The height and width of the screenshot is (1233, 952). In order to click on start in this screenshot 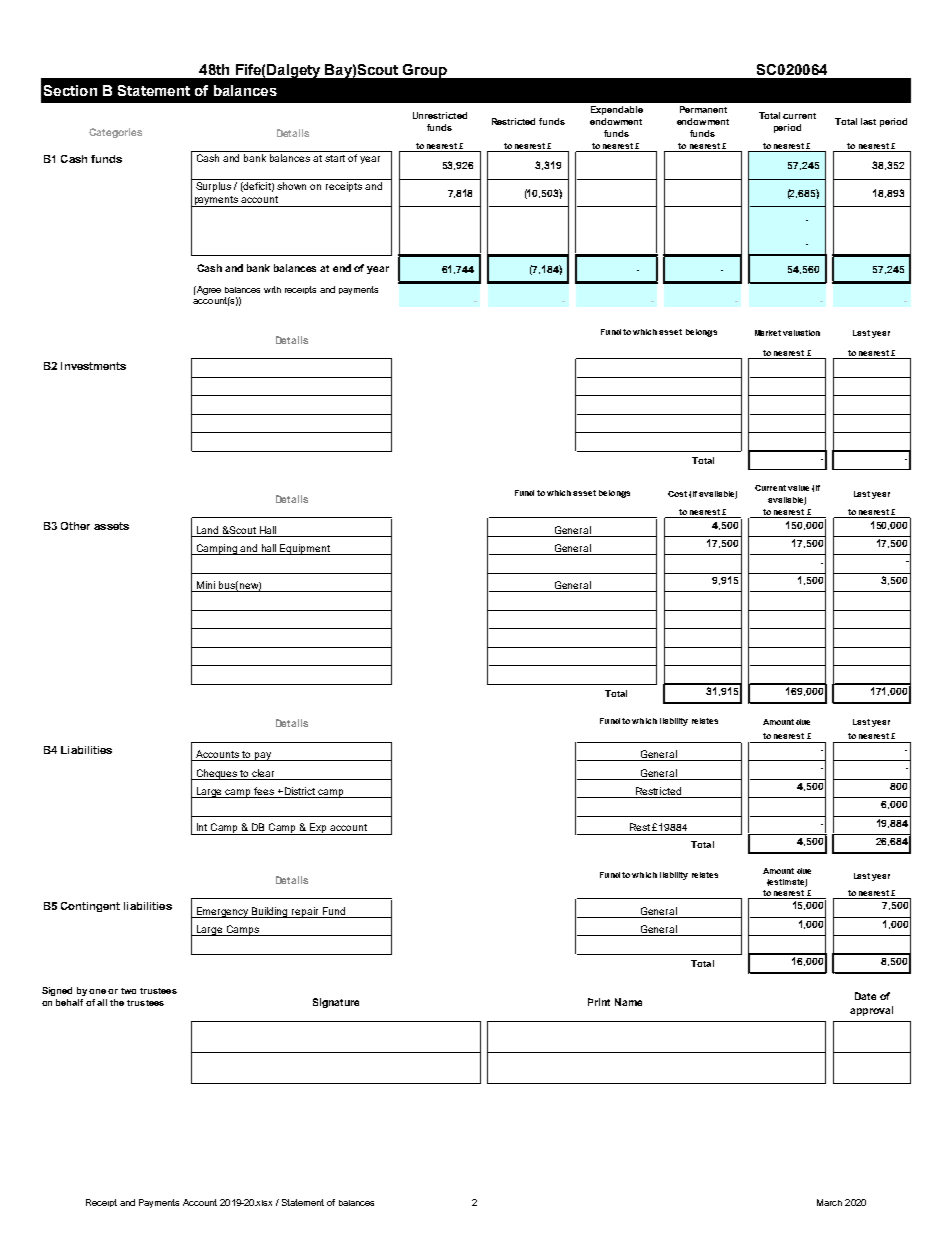, I will do `click(335, 158)`.
